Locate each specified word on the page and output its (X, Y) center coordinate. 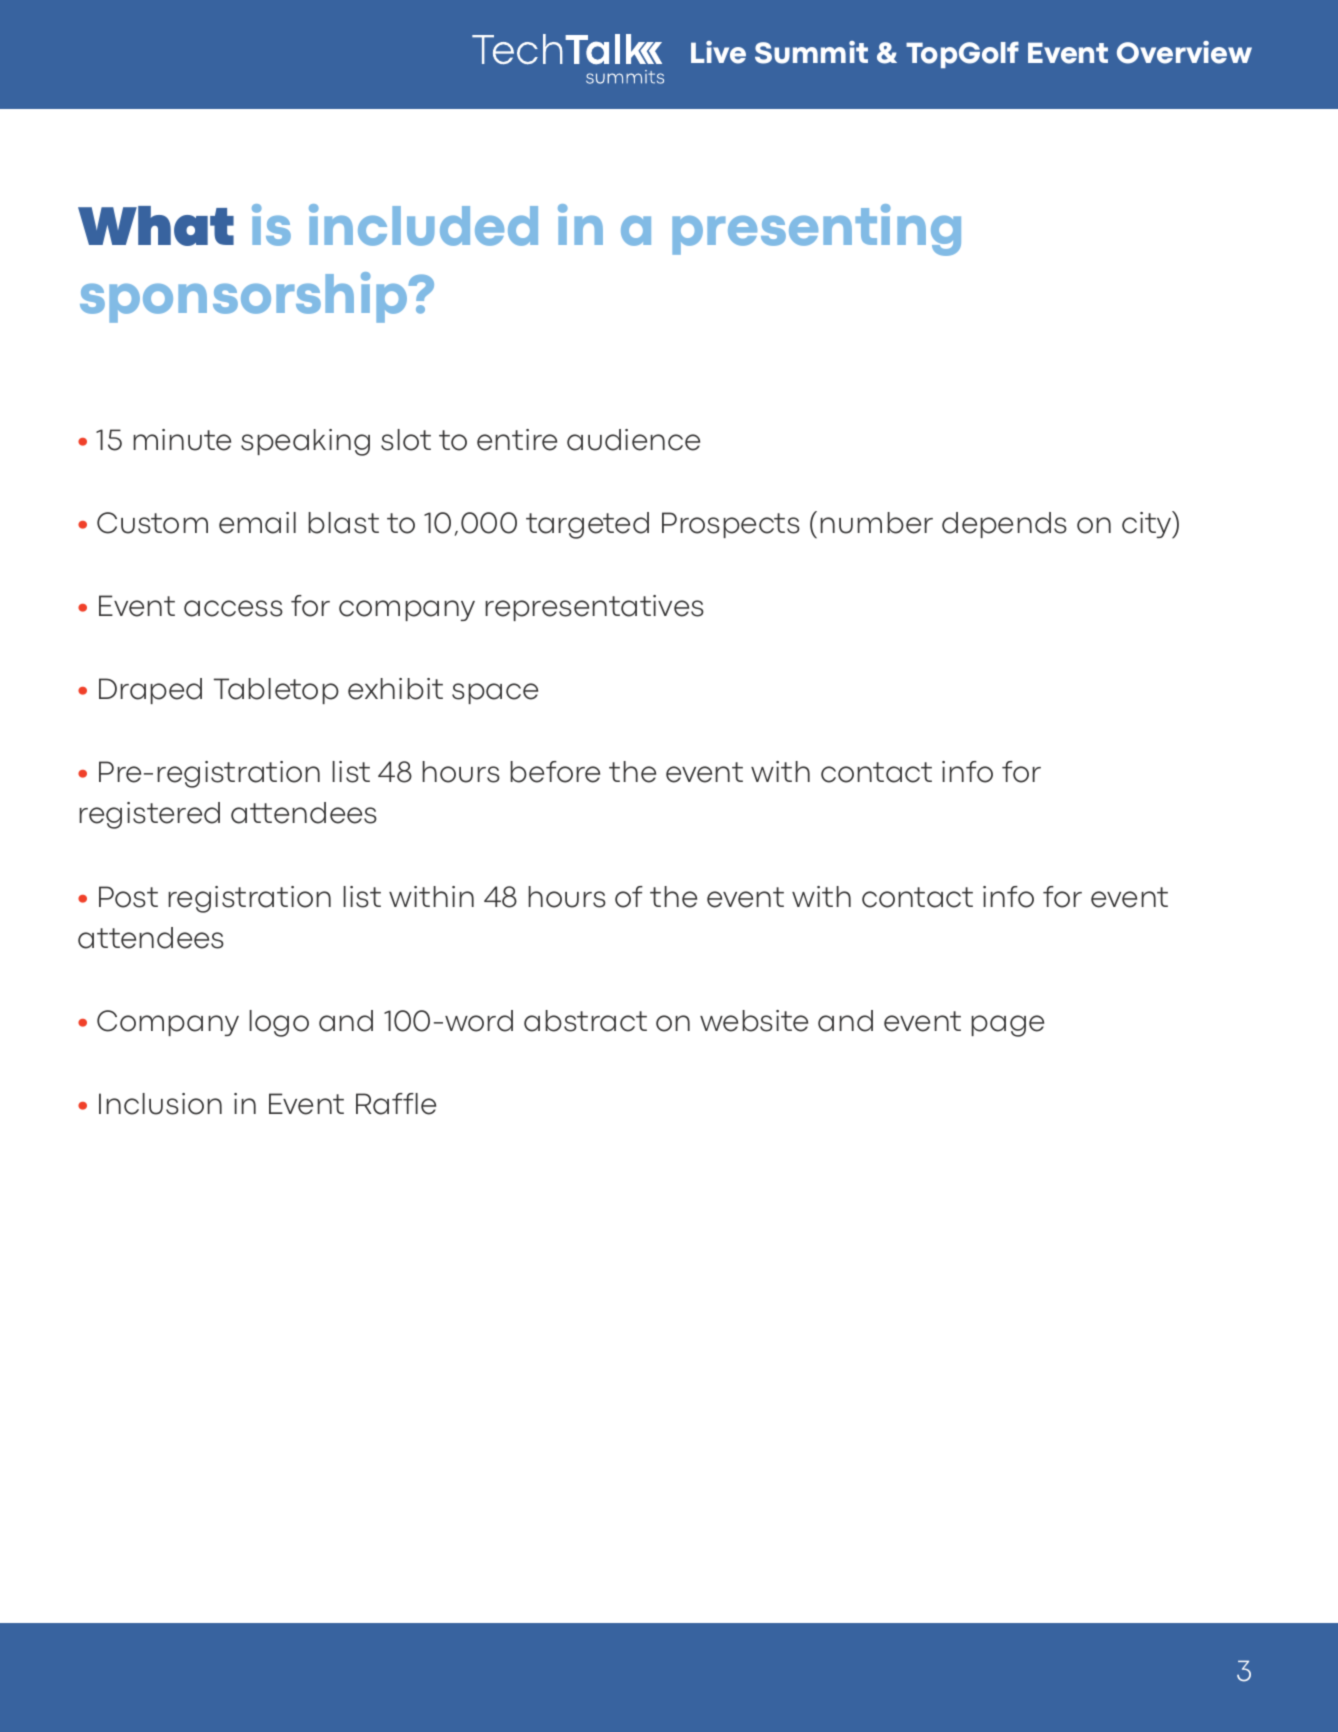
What (156, 226)
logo (279, 1023)
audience (633, 440)
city (1148, 525)
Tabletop (276, 691)
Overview (1184, 52)
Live (718, 52)
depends (1004, 525)
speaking (305, 442)
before (555, 772)
